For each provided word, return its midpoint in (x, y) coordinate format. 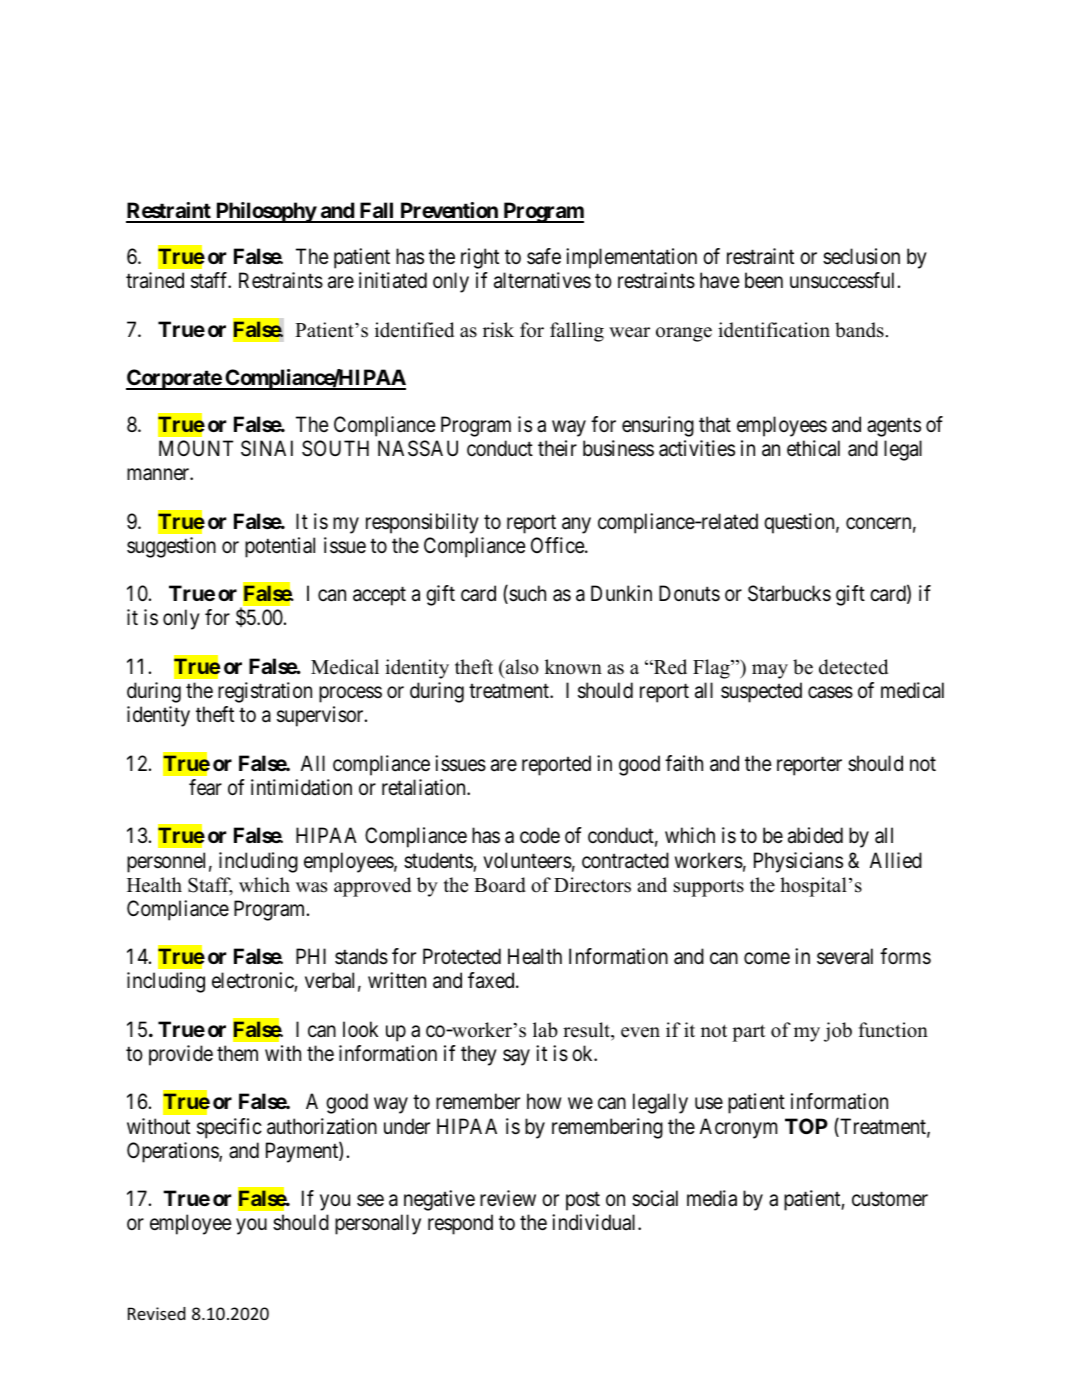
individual (595, 1222)
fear (205, 787)
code (540, 835)
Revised (157, 1313)
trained (155, 280)
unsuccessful (844, 280)
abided (815, 835)
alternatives (542, 280)
